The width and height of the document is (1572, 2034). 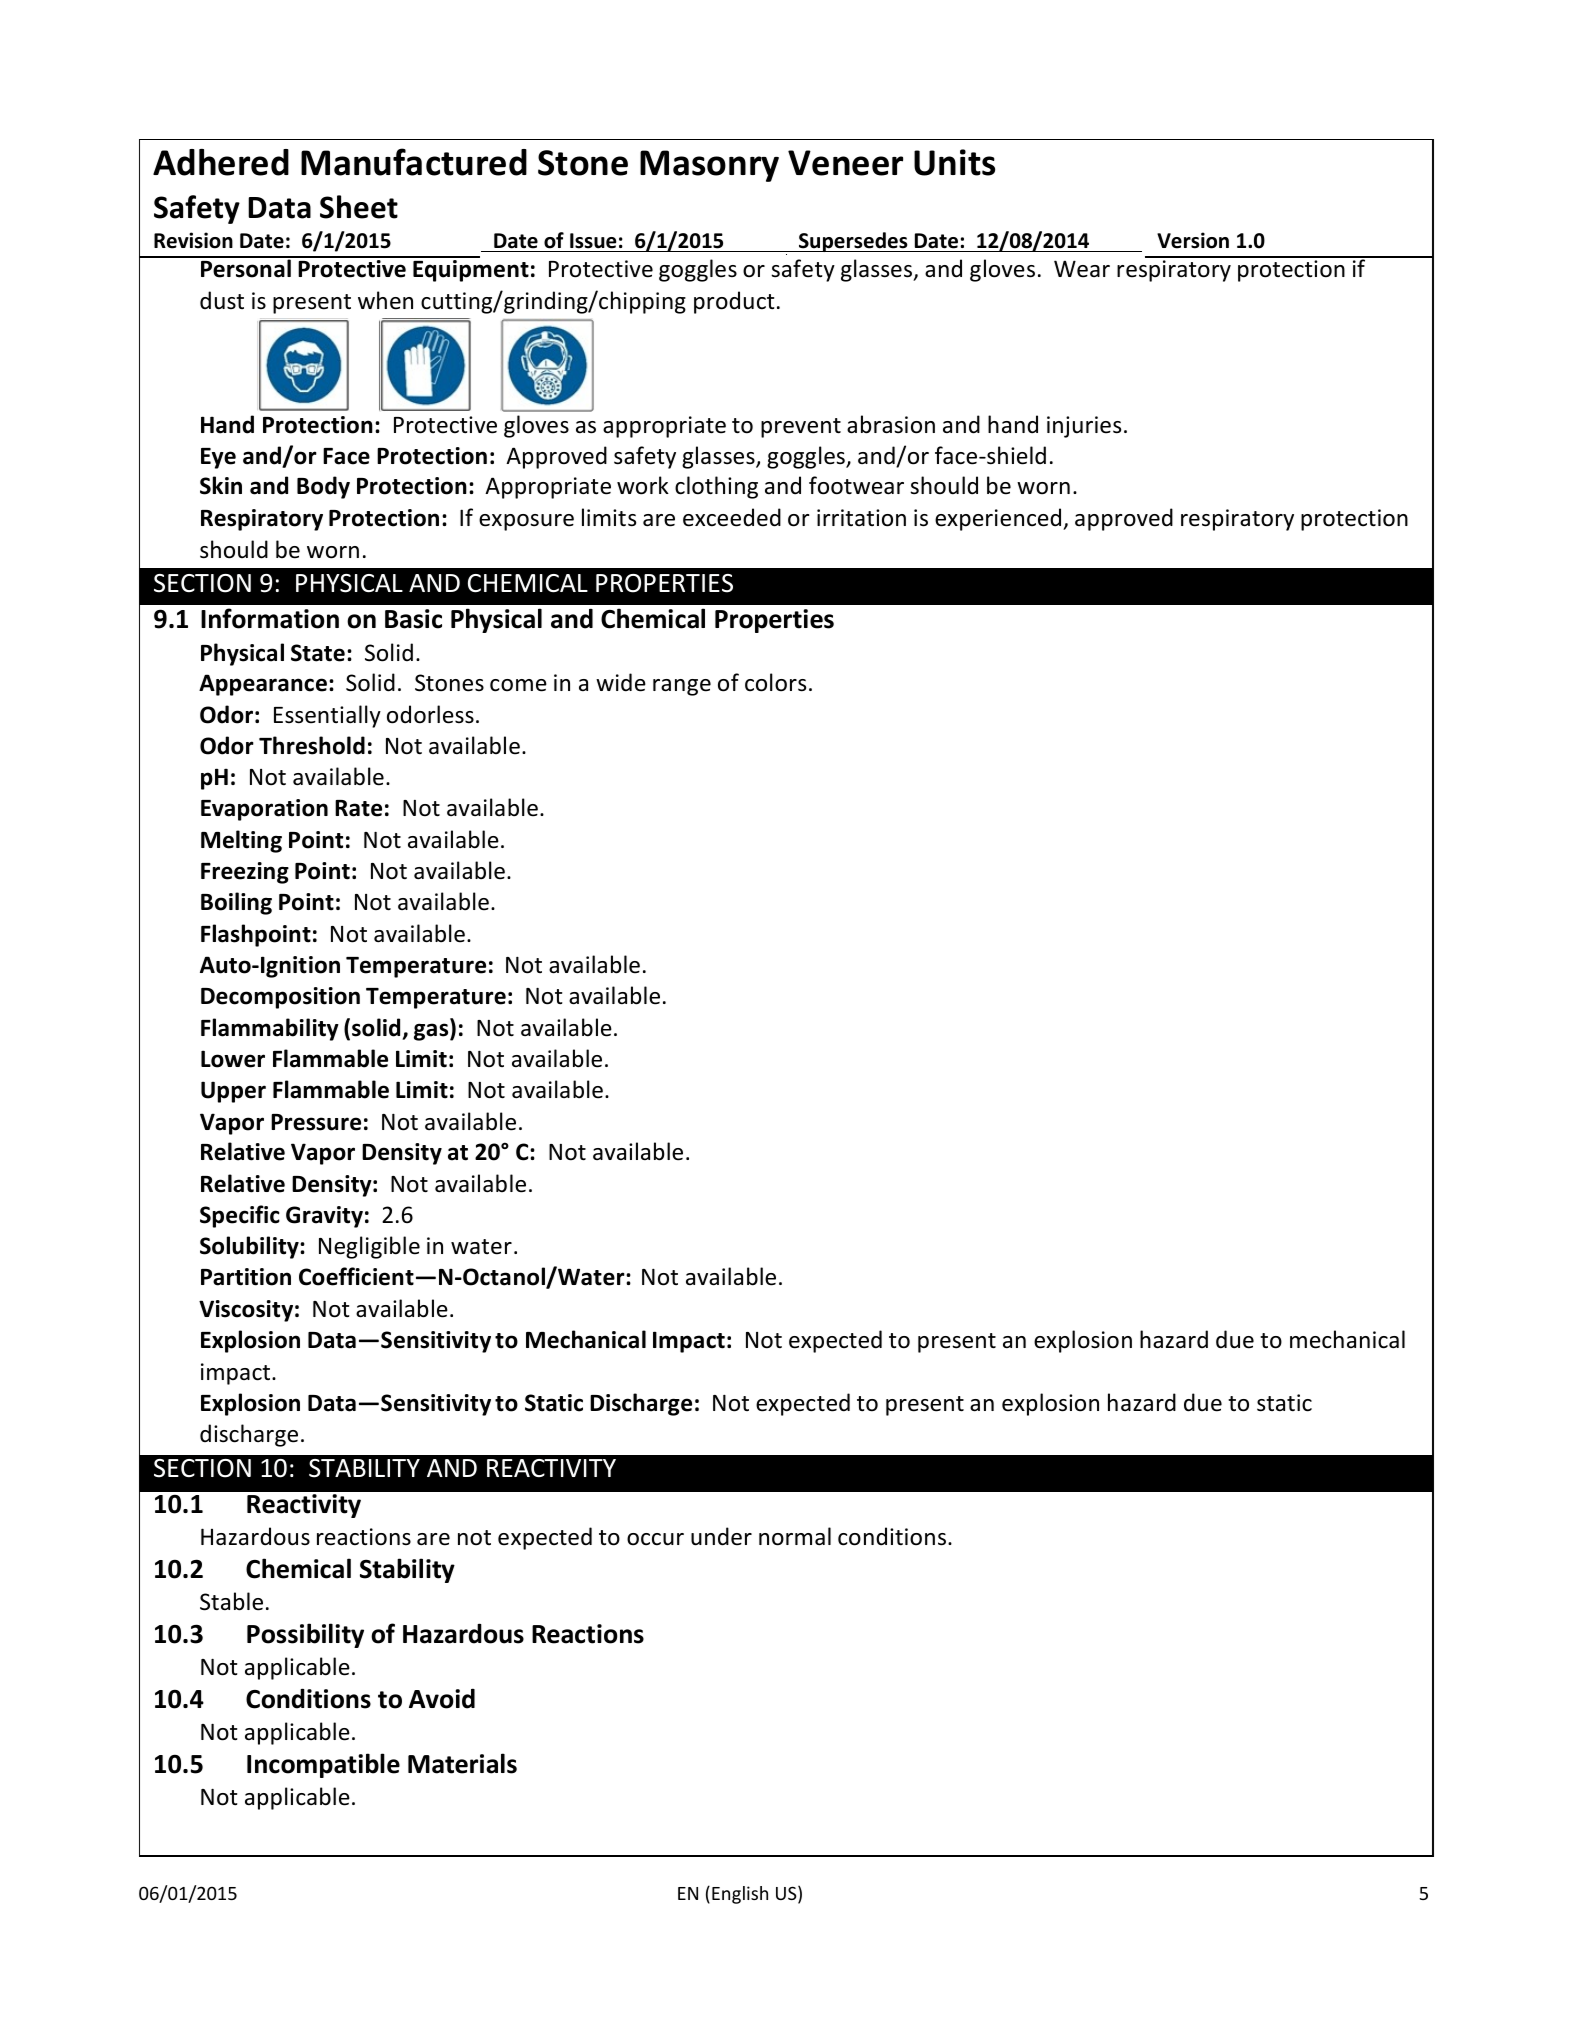 What do you see at coordinates (795, 1536) in the document?
I see `normal` at bounding box center [795, 1536].
